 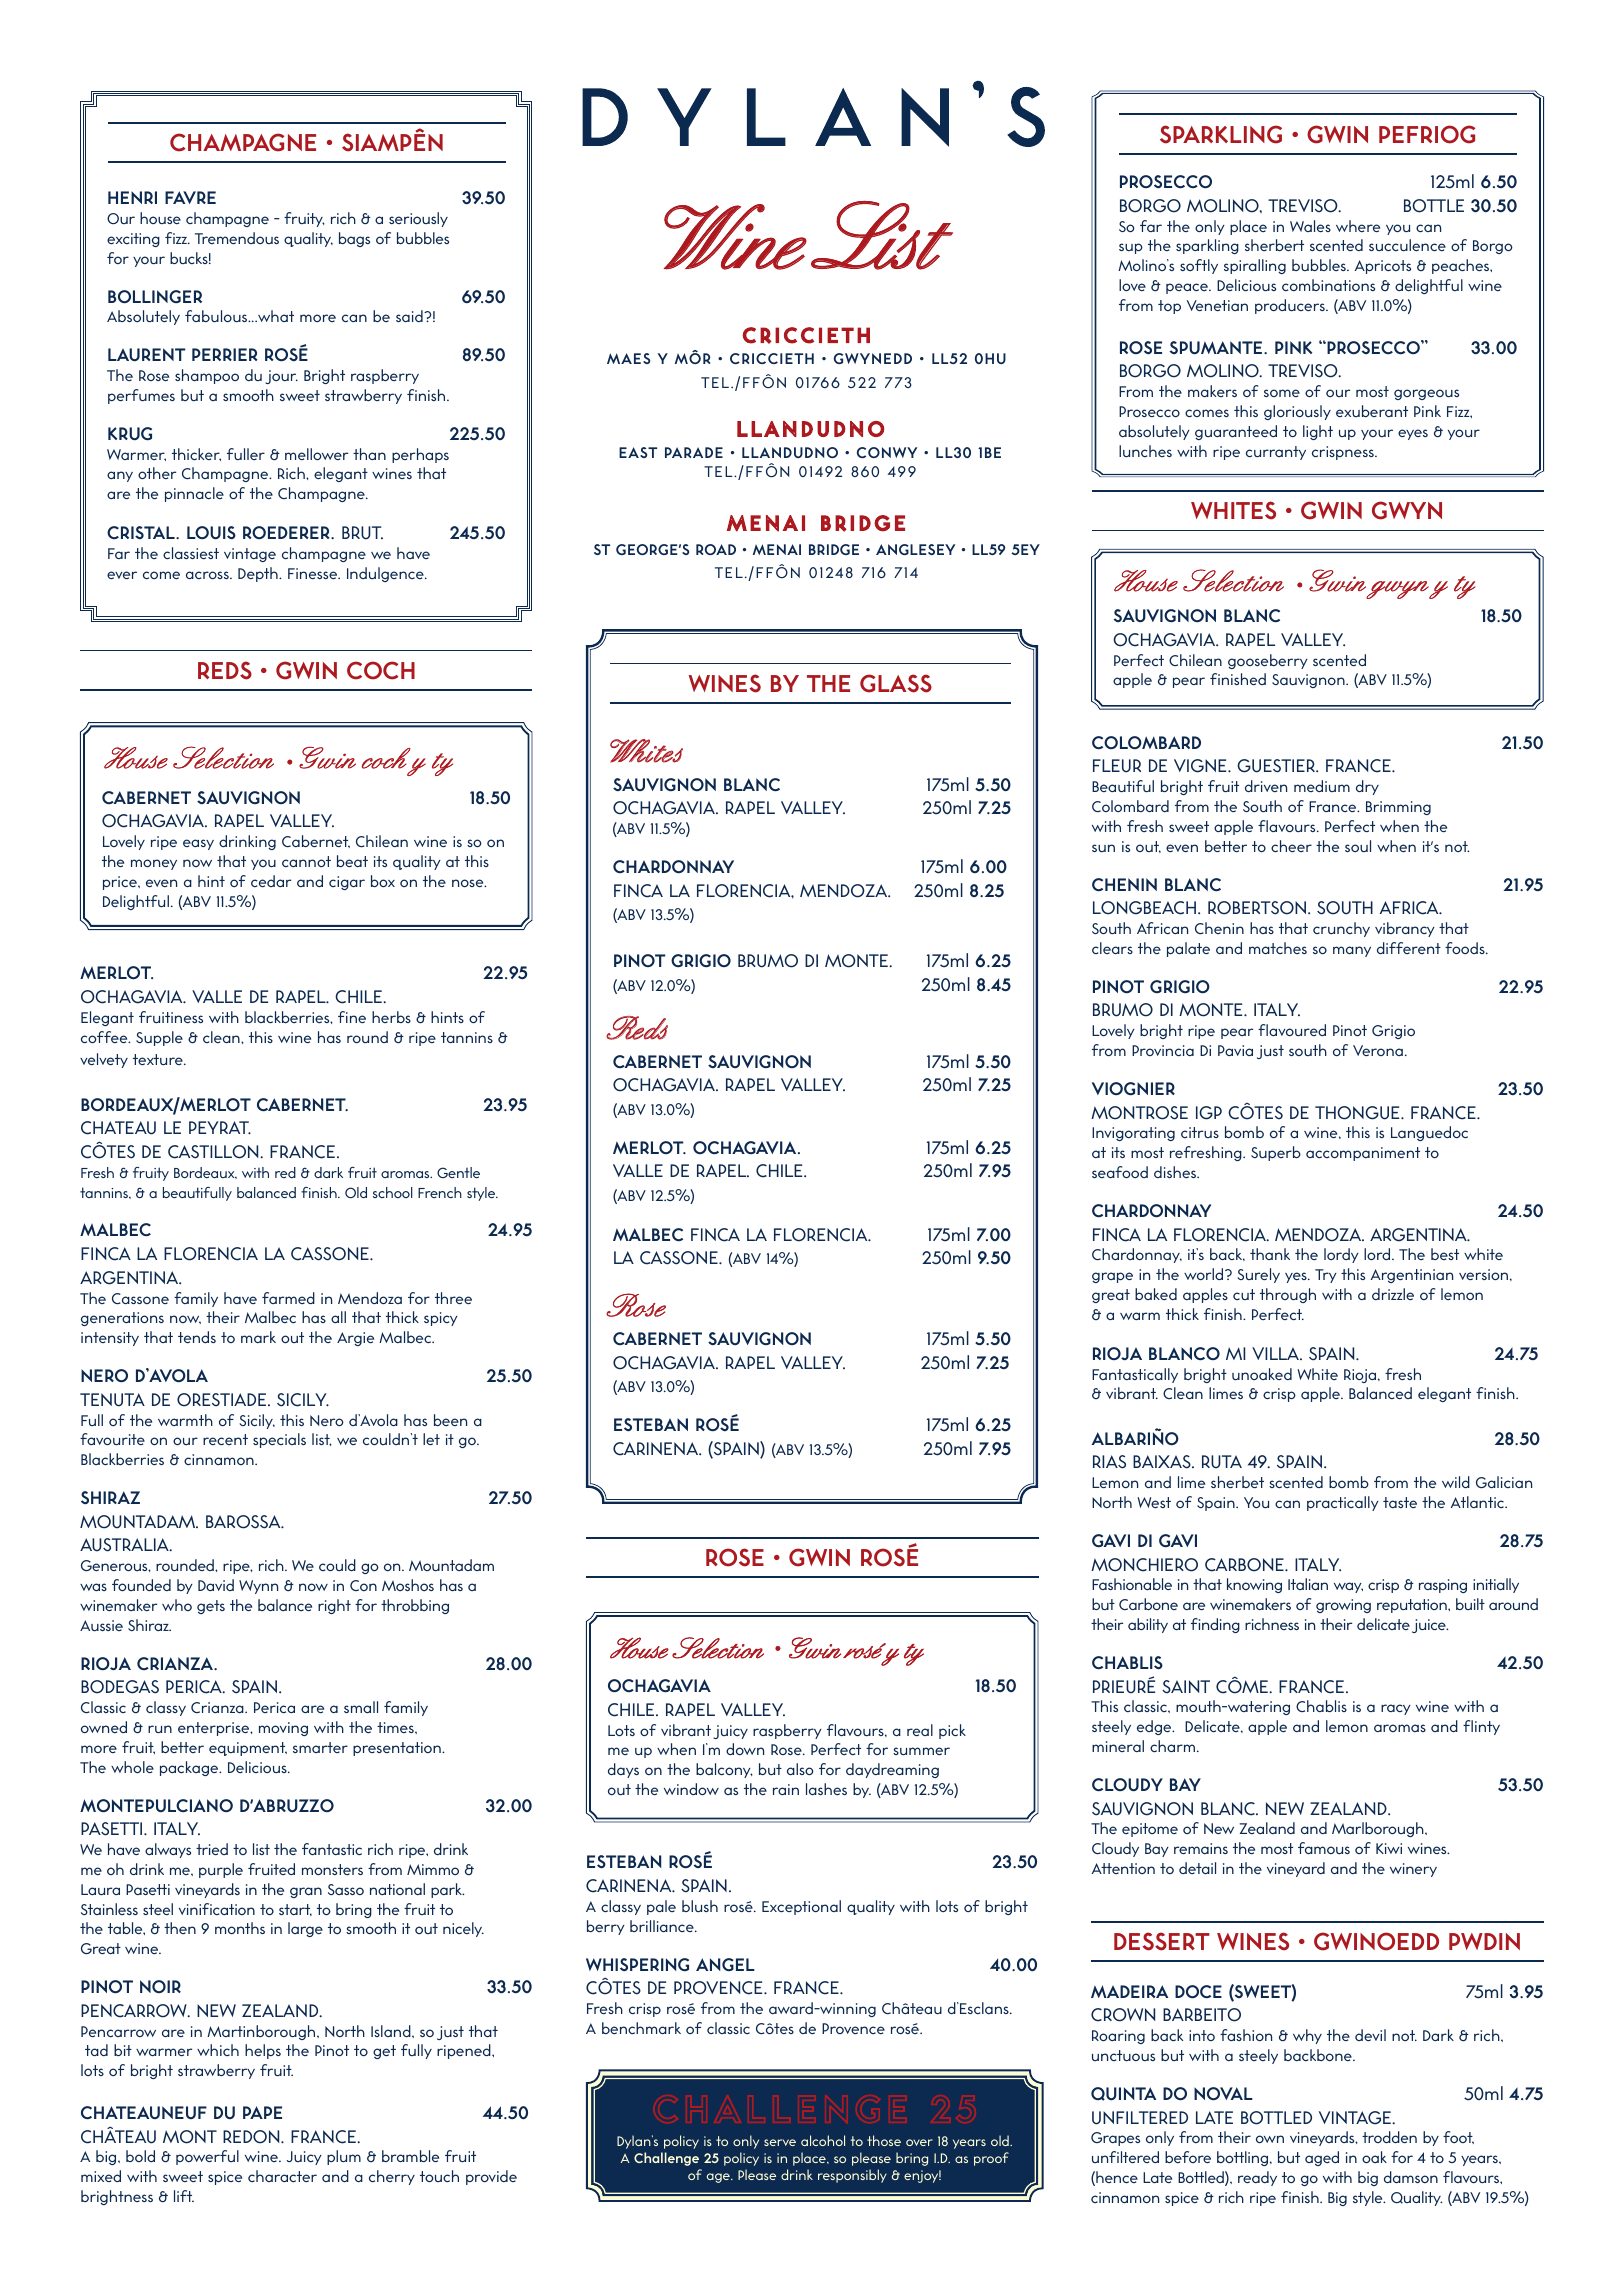 I want to click on MAES, so click(x=628, y=358).
